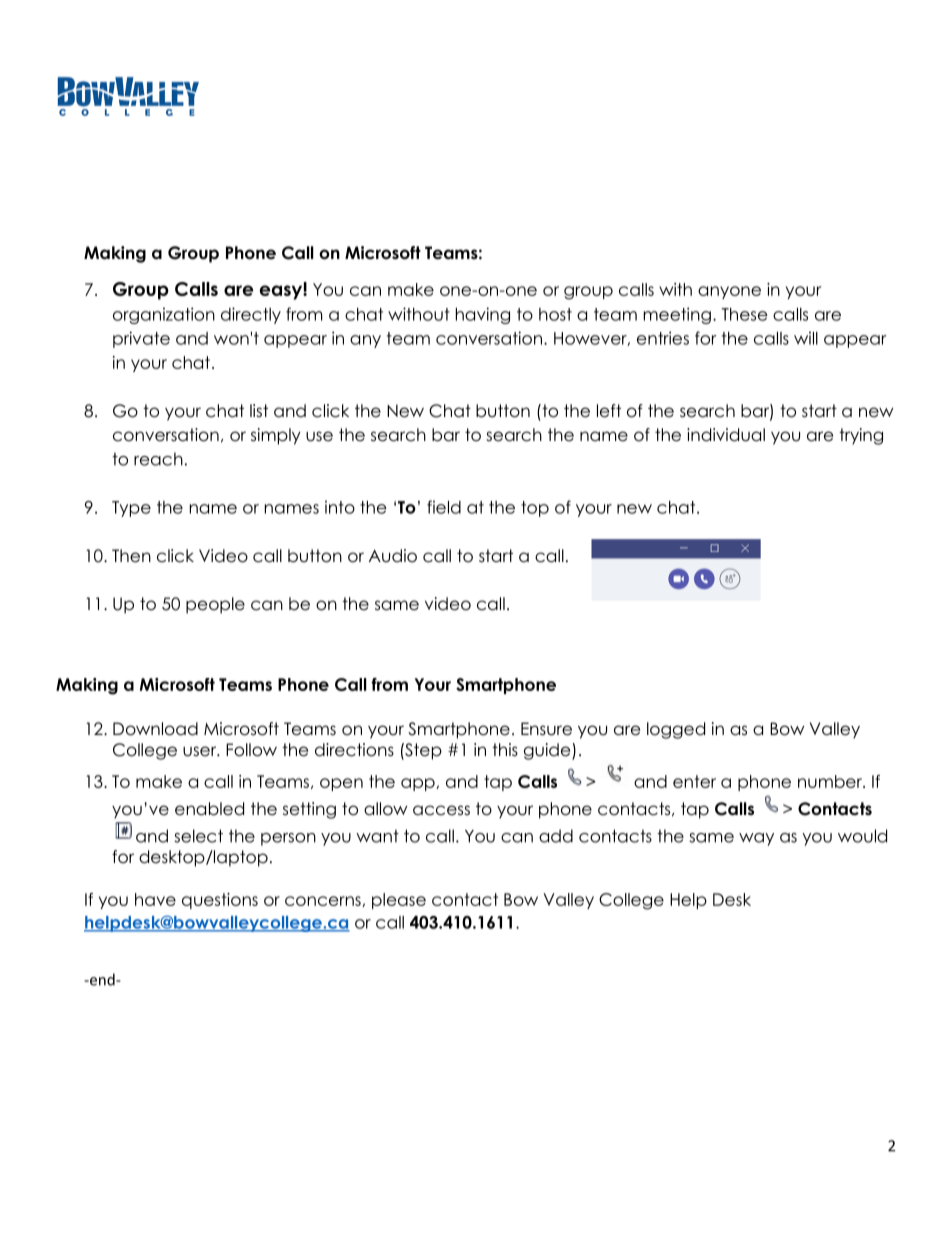  Describe the element at coordinates (745, 314) in the screenshot. I see `These` at that location.
